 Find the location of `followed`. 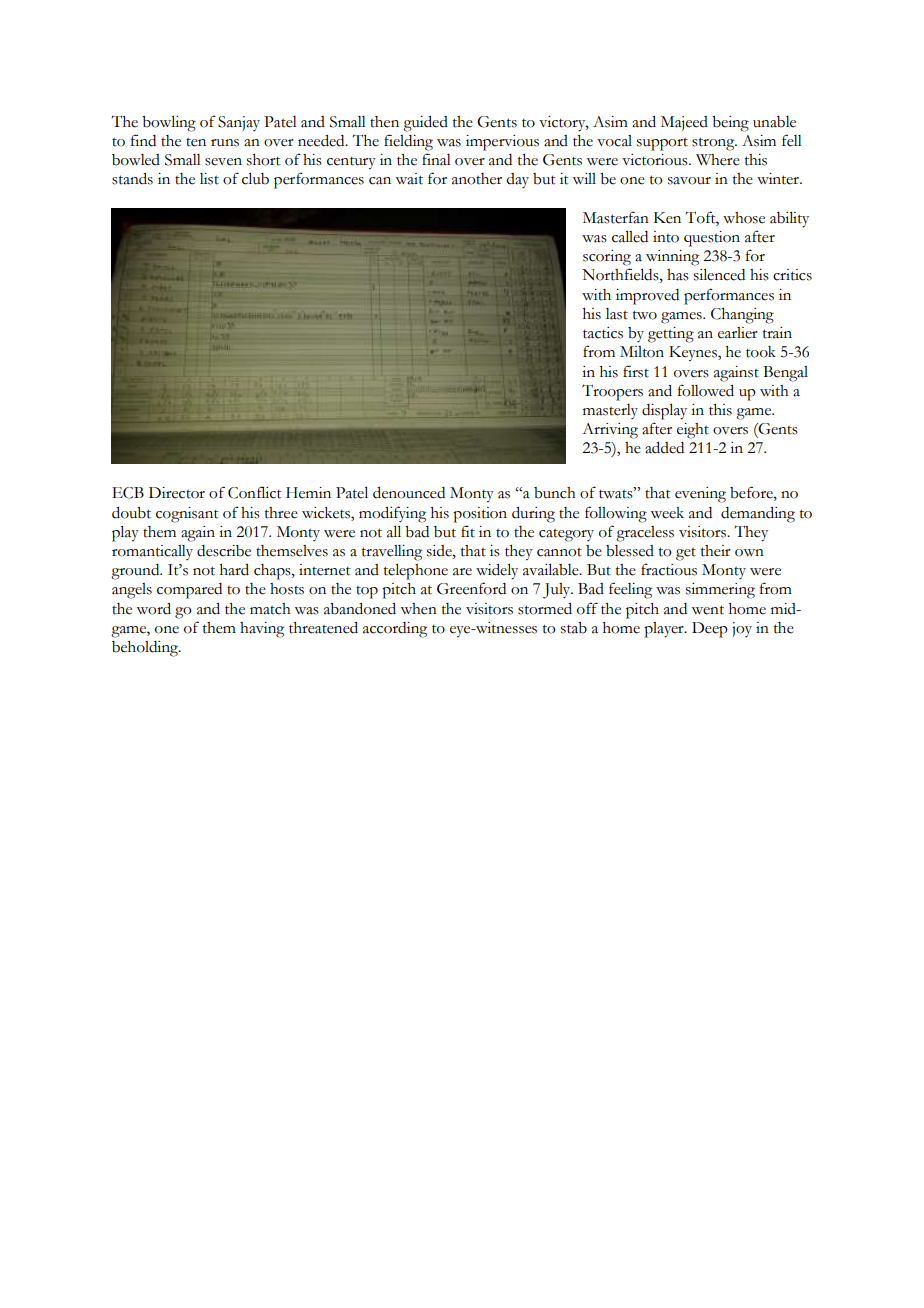

followed is located at coordinates (706, 390).
